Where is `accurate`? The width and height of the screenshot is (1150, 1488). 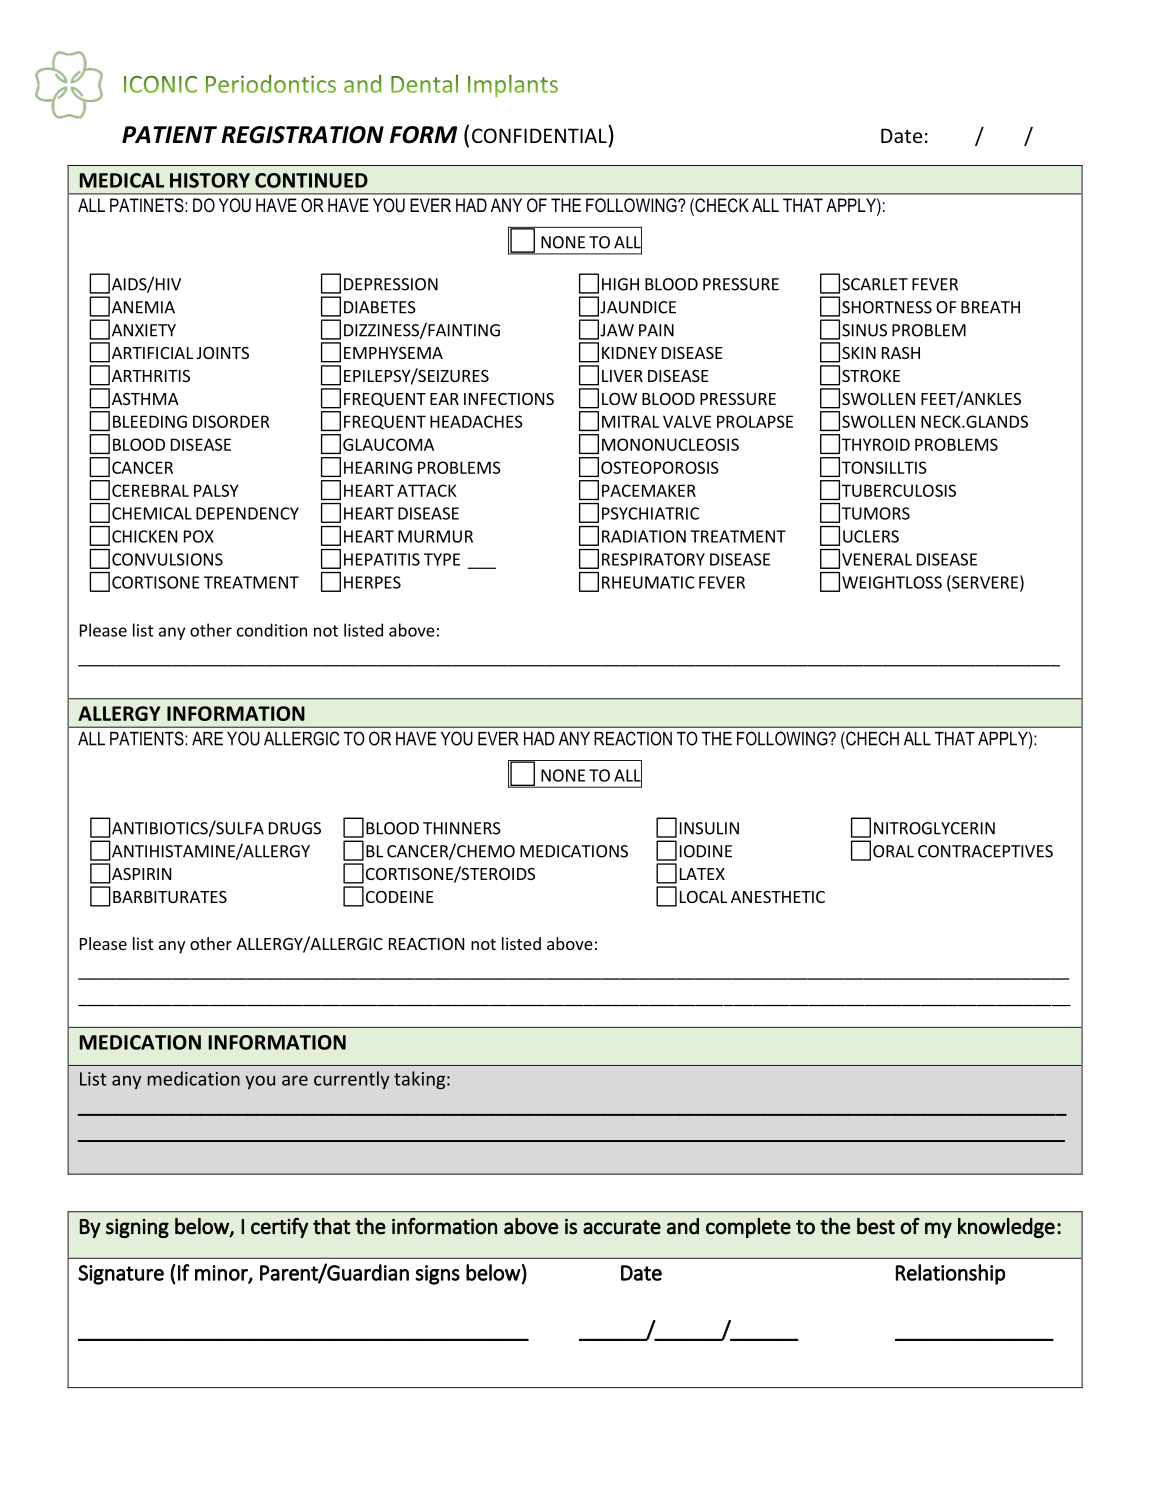
accurate is located at coordinates (622, 1227).
